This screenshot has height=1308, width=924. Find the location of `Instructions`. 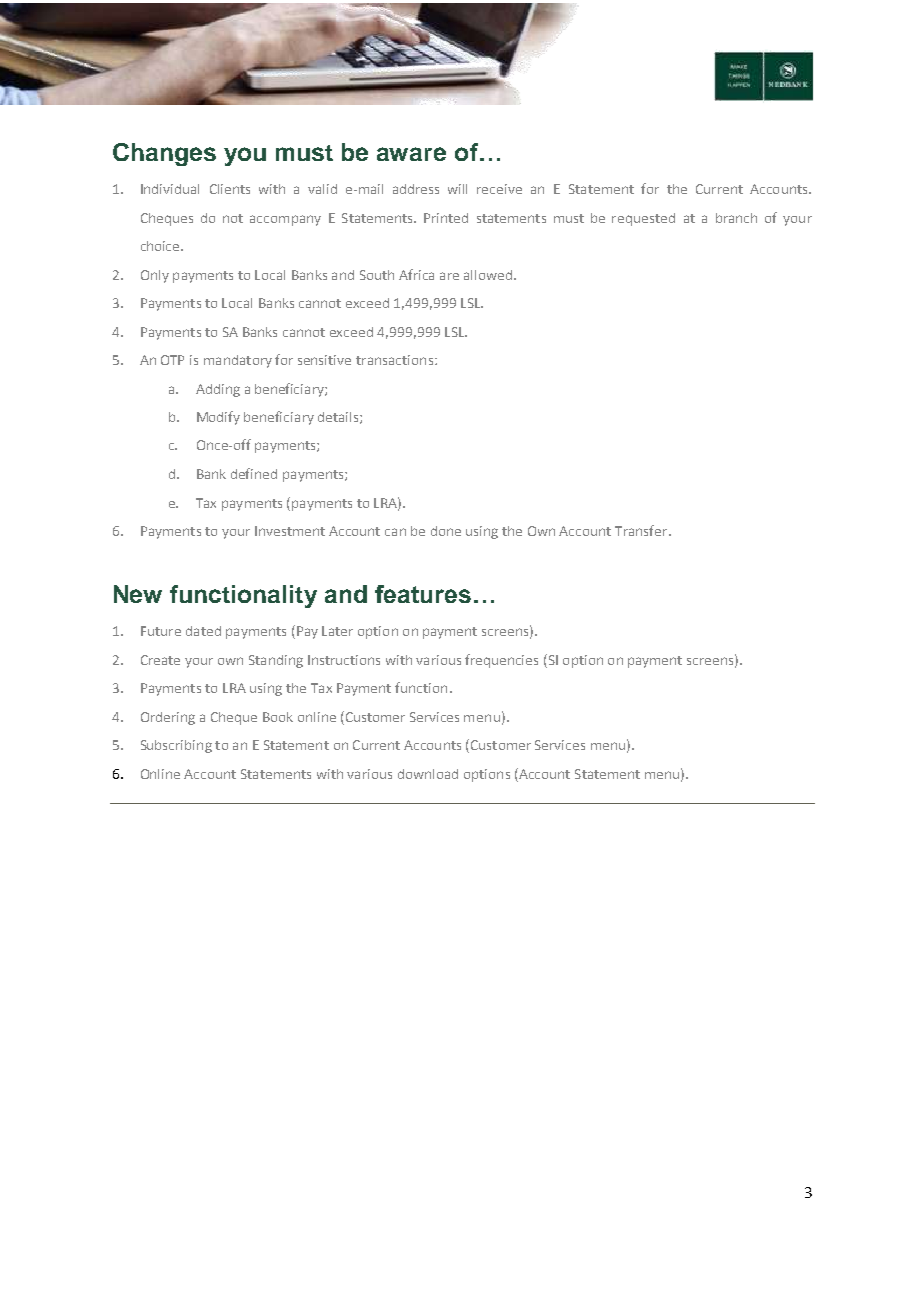

Instructions is located at coordinates (344, 660).
